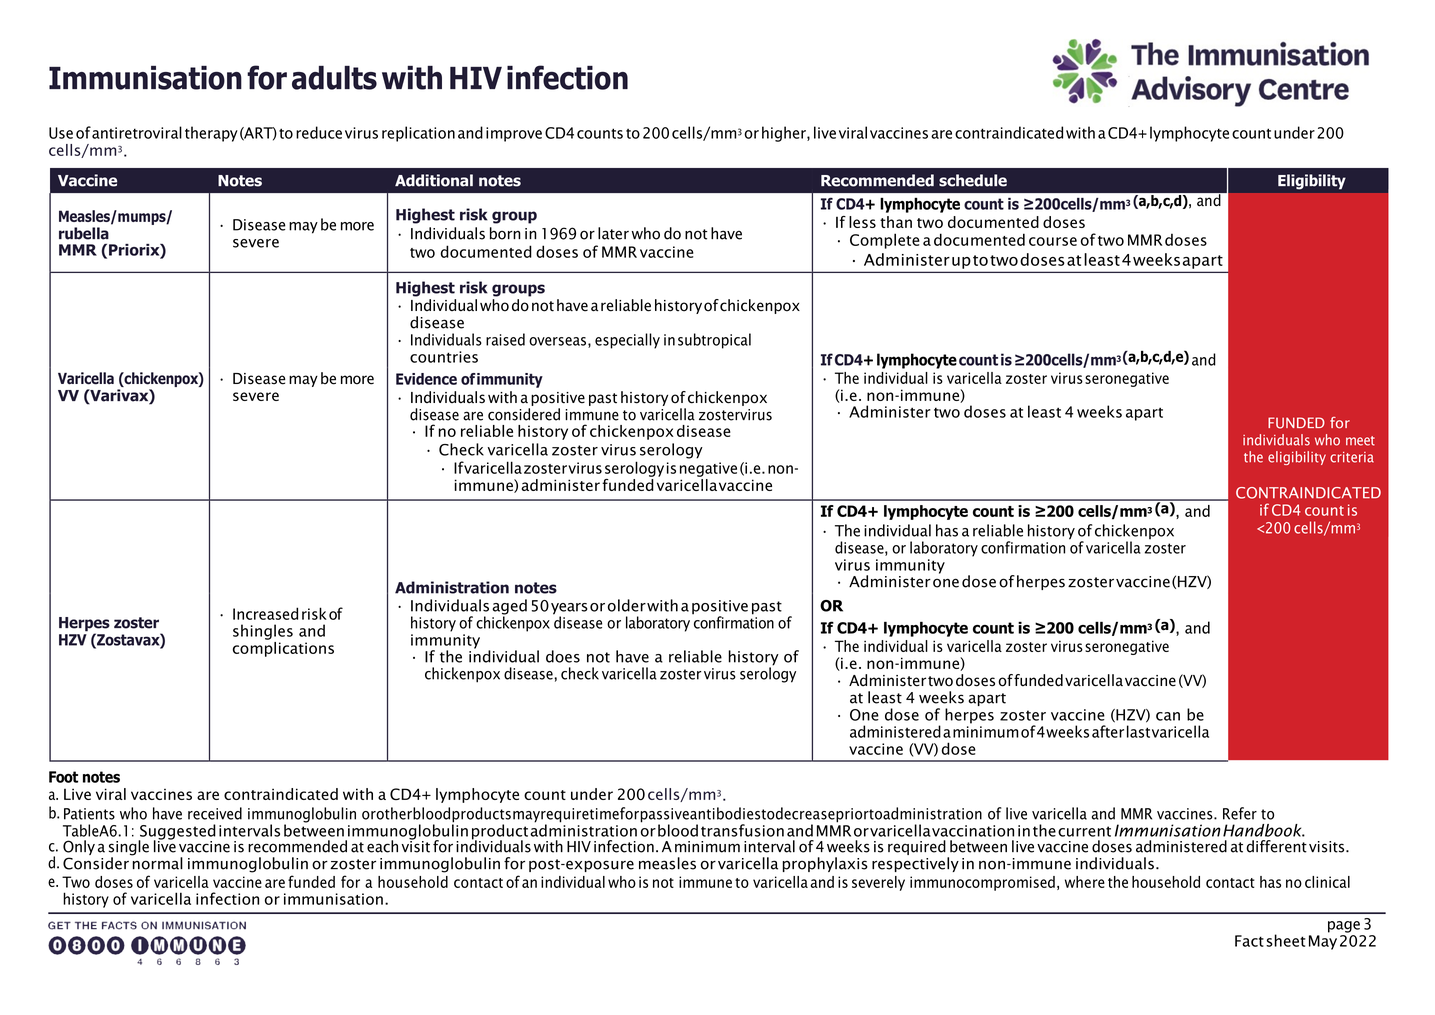 The height and width of the screenshot is (1015, 1435). Describe the element at coordinates (426, 379) in the screenshot. I see `Evidence` at that location.
